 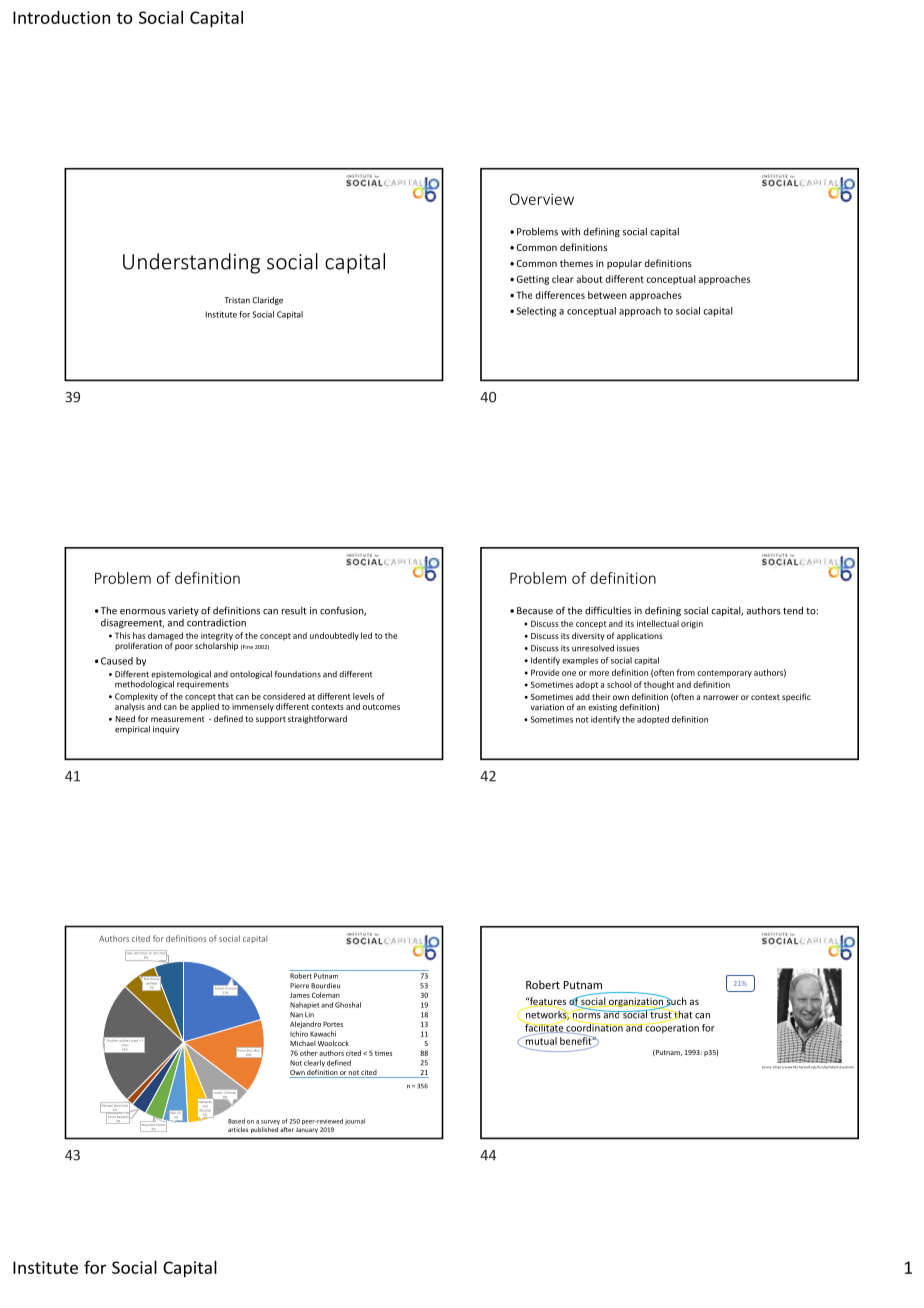 What do you see at coordinates (236, 1121) in the image?
I see `Based` at bounding box center [236, 1121].
